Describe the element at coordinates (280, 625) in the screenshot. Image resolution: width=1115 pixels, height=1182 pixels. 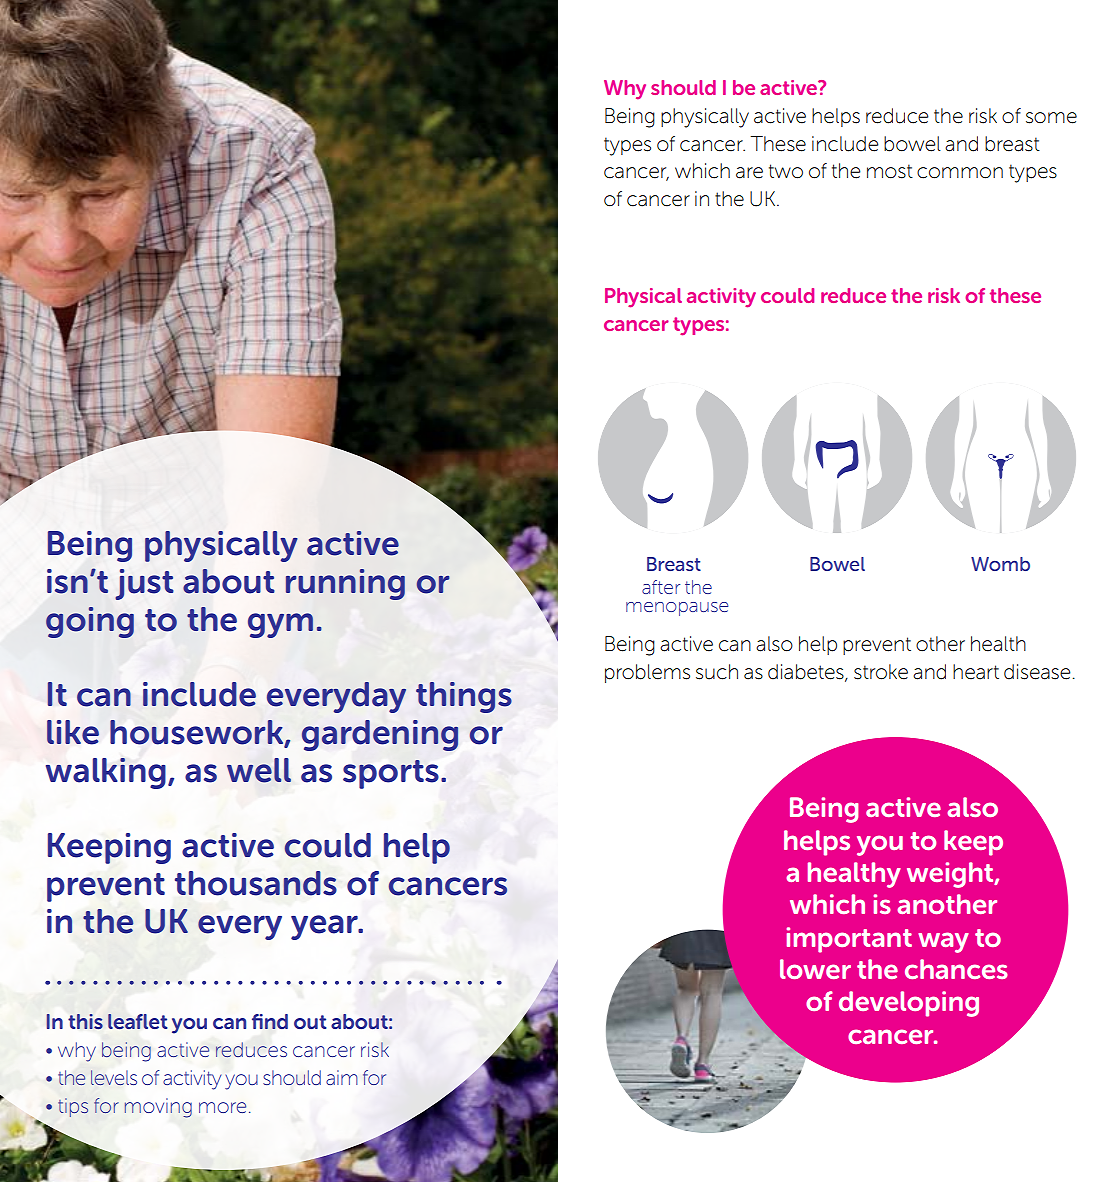
I see `gym` at that location.
